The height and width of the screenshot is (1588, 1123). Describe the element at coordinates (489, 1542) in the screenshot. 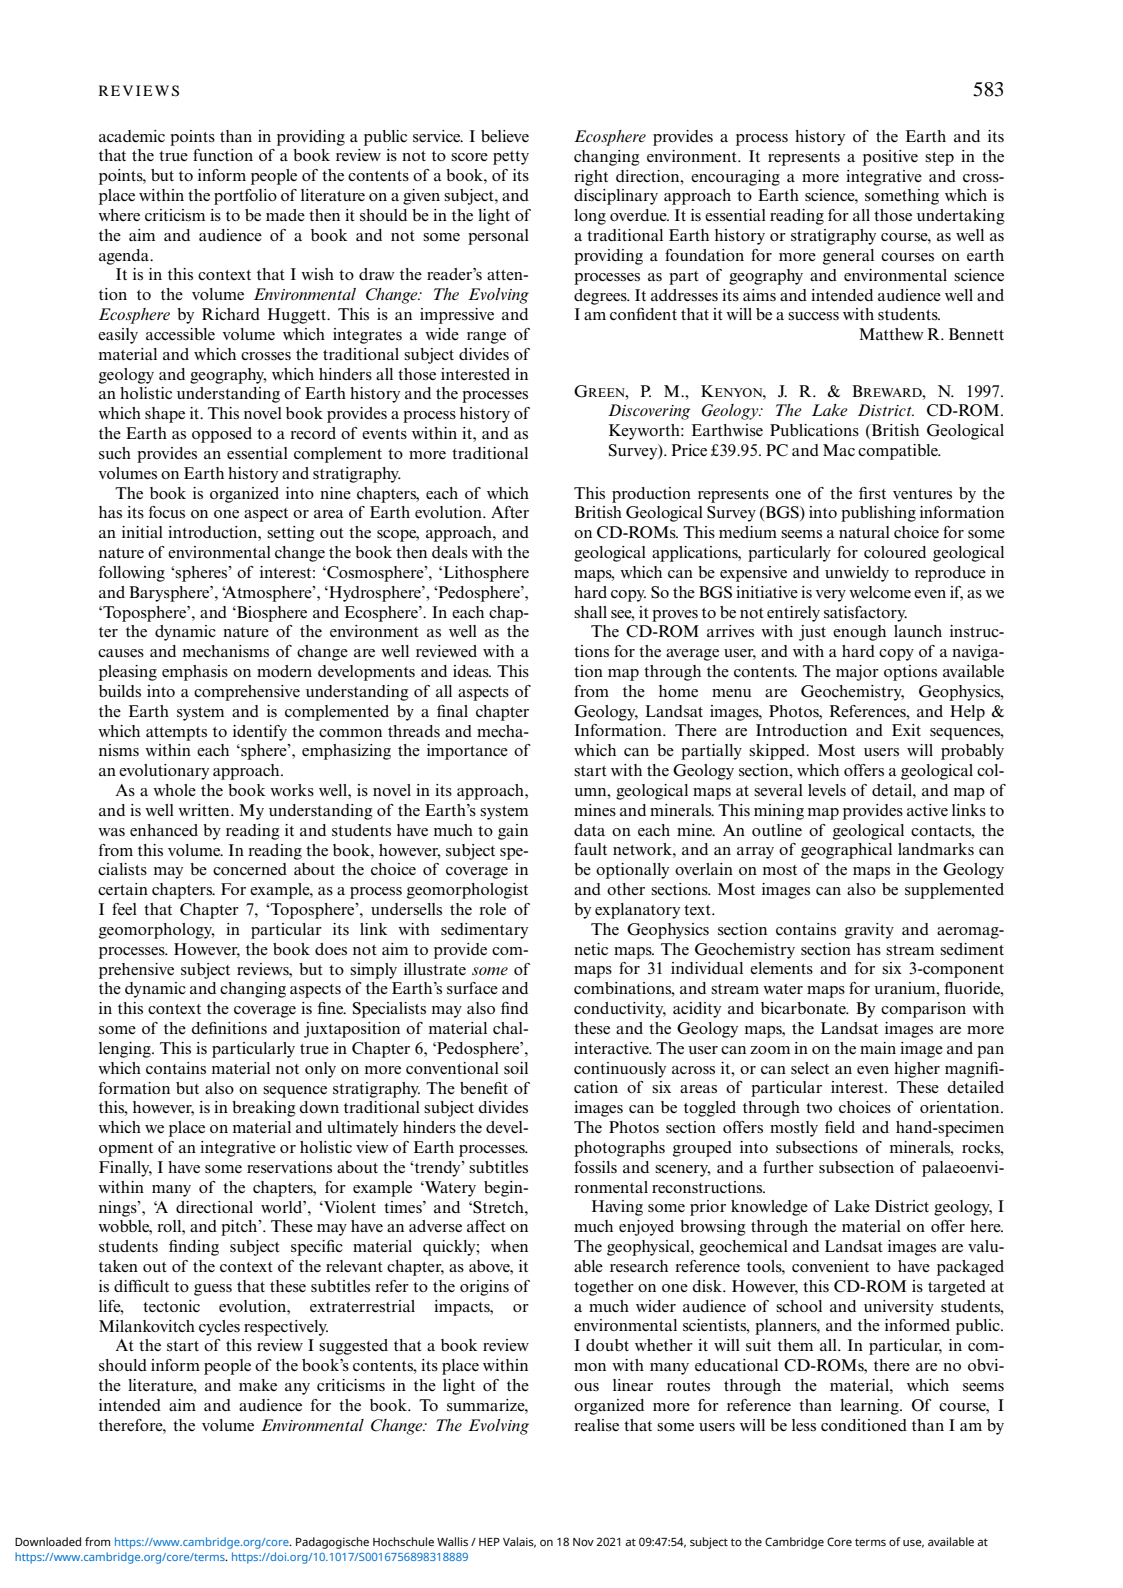

I see `HEP` at that location.
